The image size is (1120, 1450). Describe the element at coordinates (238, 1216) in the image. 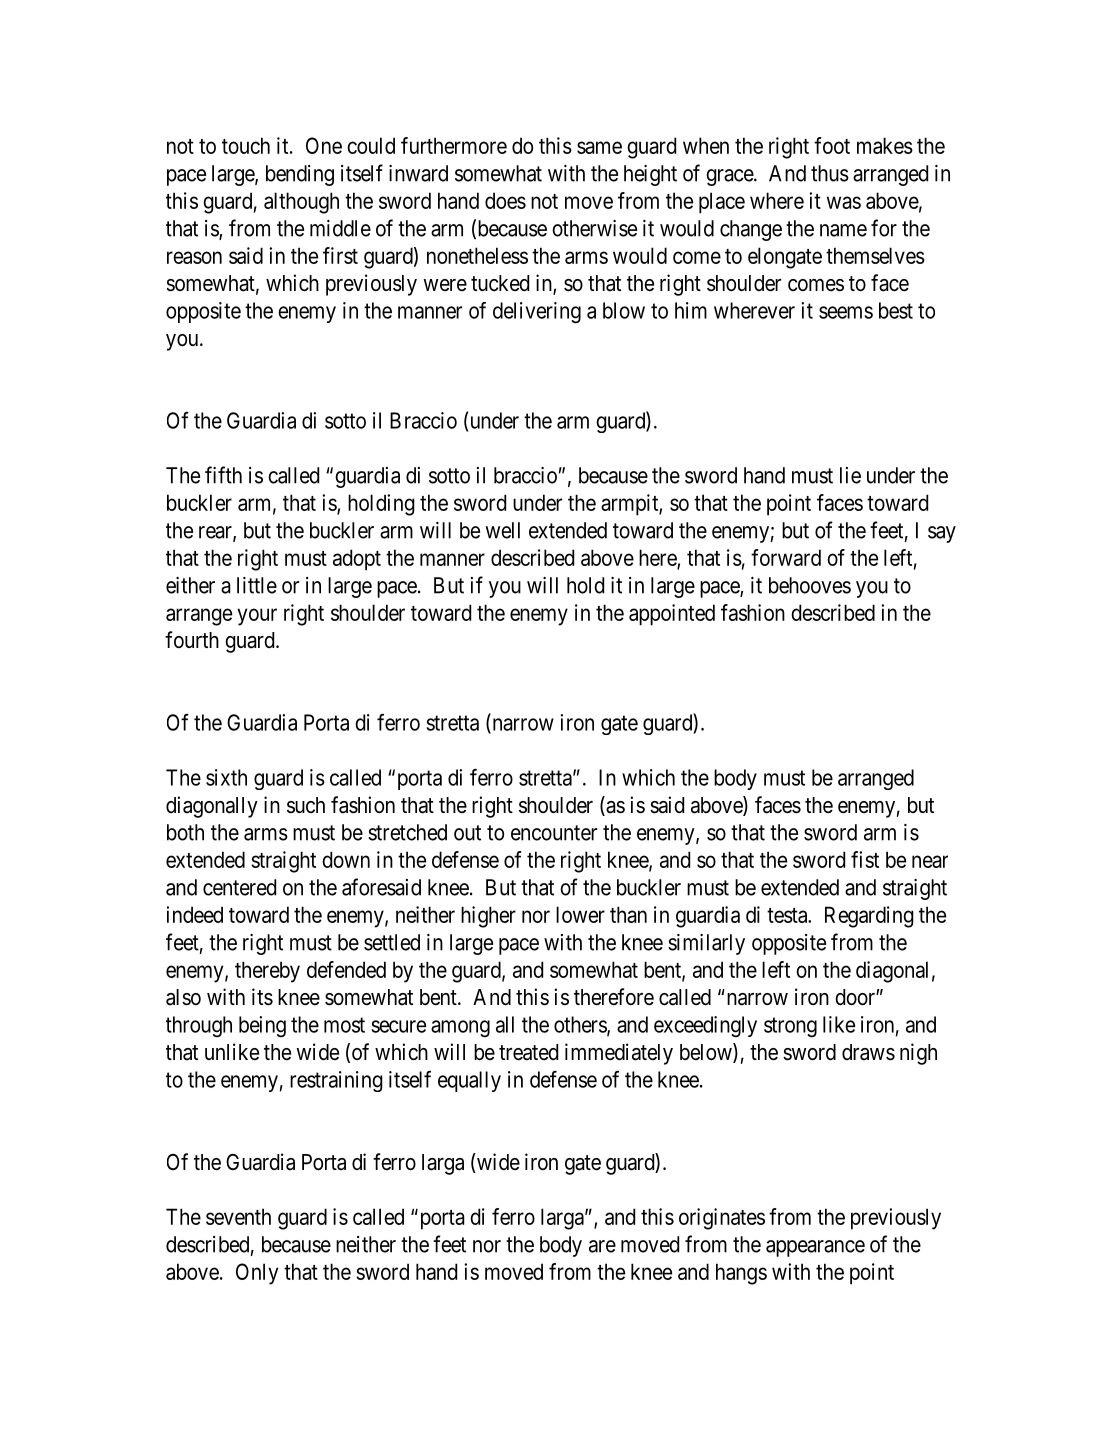

I see `seventh` at that location.
